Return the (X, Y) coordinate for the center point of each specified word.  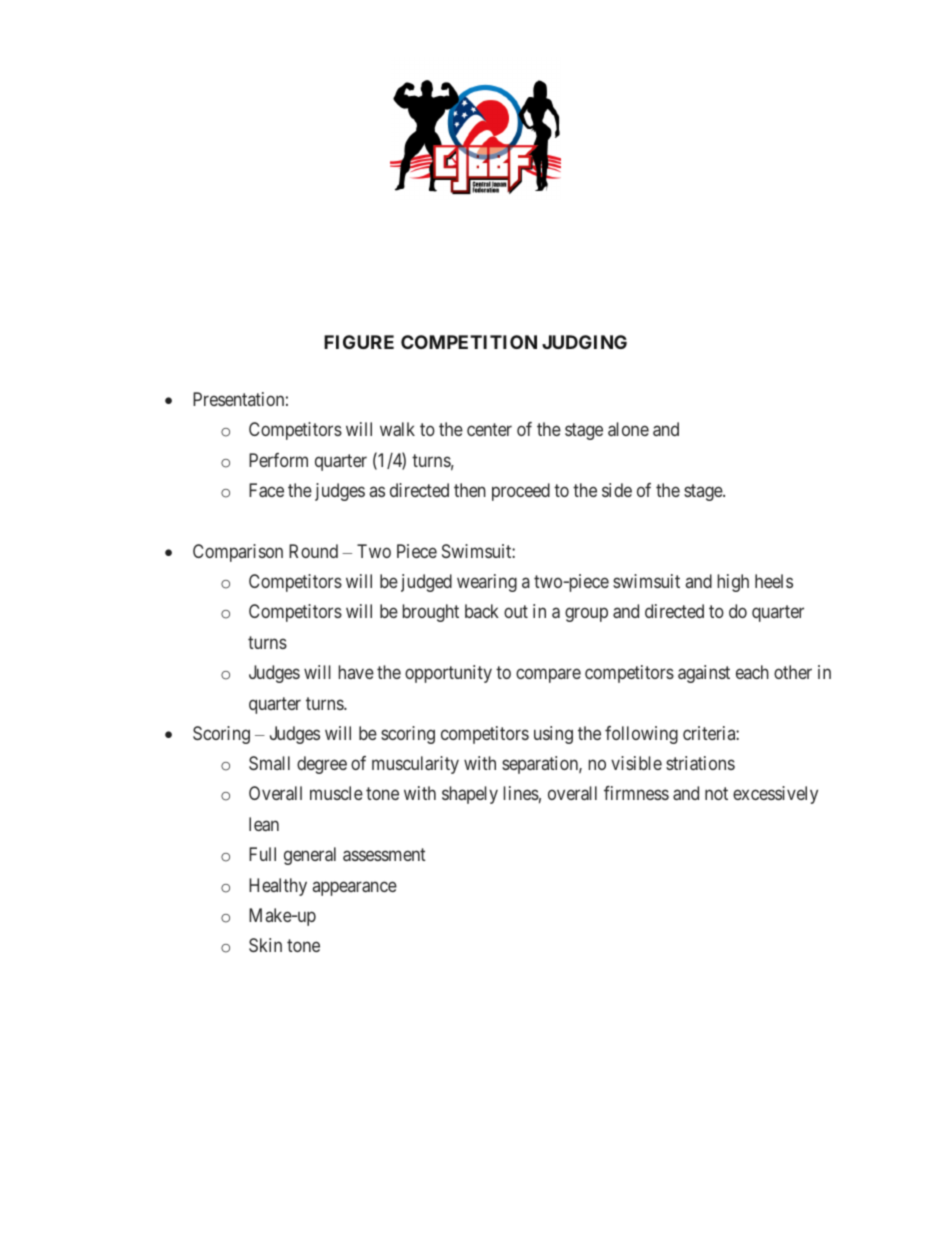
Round (313, 551)
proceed (521, 492)
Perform (278, 460)
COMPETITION (469, 342)
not (716, 794)
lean (264, 824)
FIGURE (359, 342)
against (704, 674)
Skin (265, 945)
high (733, 583)
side (617, 490)
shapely (470, 795)
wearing (487, 583)
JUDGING (584, 342)
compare (548, 676)
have (356, 672)
